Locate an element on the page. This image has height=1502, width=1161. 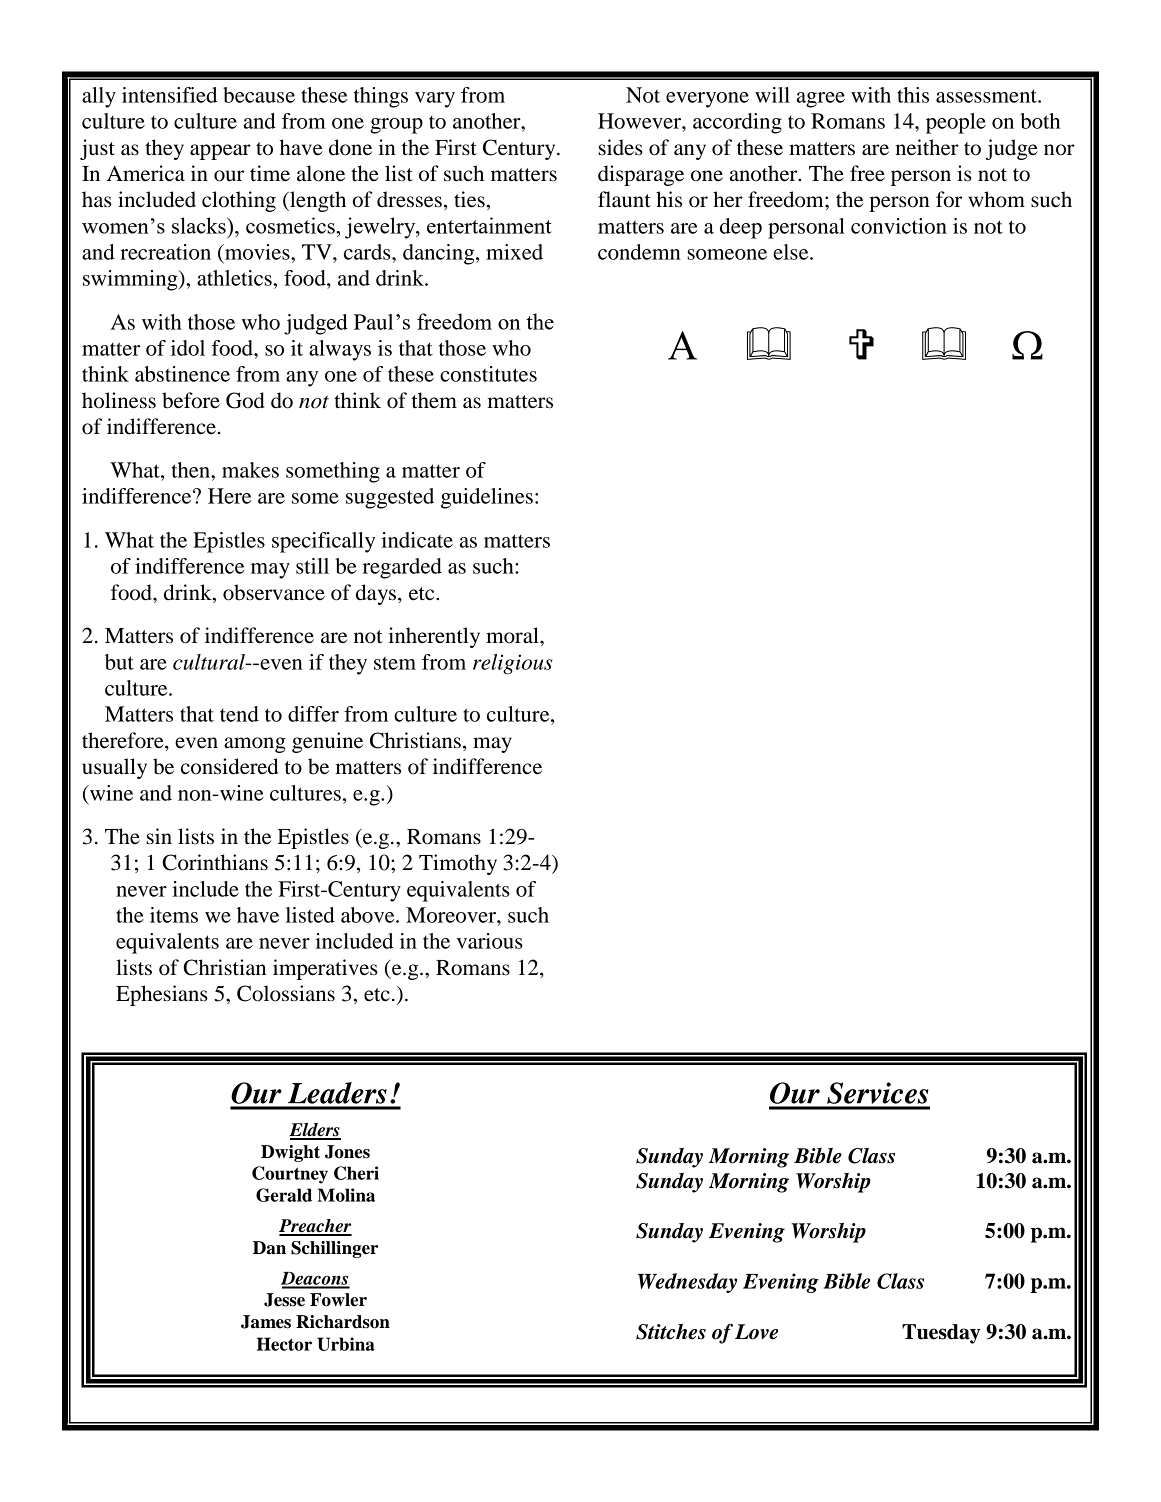
people is located at coordinates (956, 123).
